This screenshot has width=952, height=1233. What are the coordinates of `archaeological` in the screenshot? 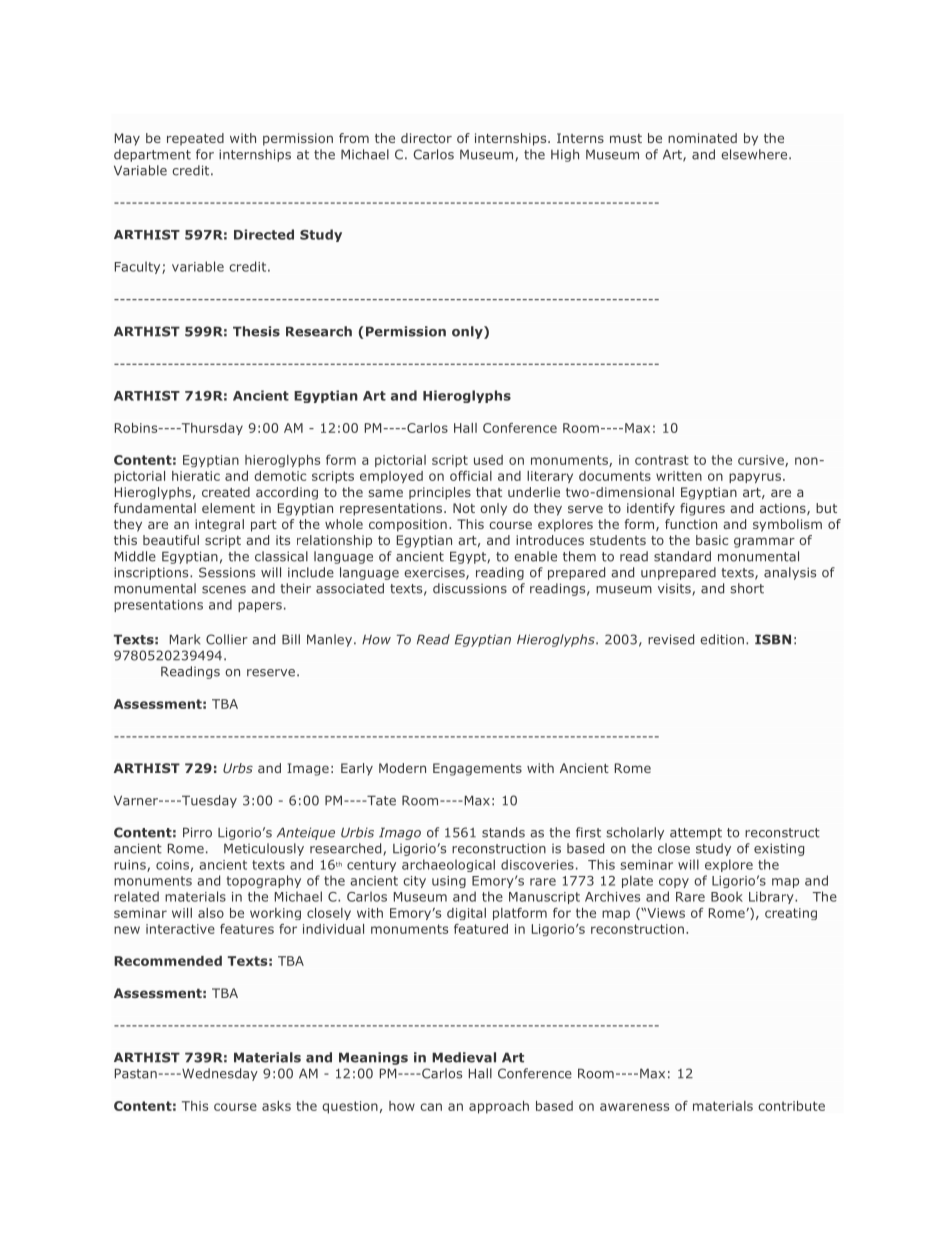 It's located at (448, 865).
